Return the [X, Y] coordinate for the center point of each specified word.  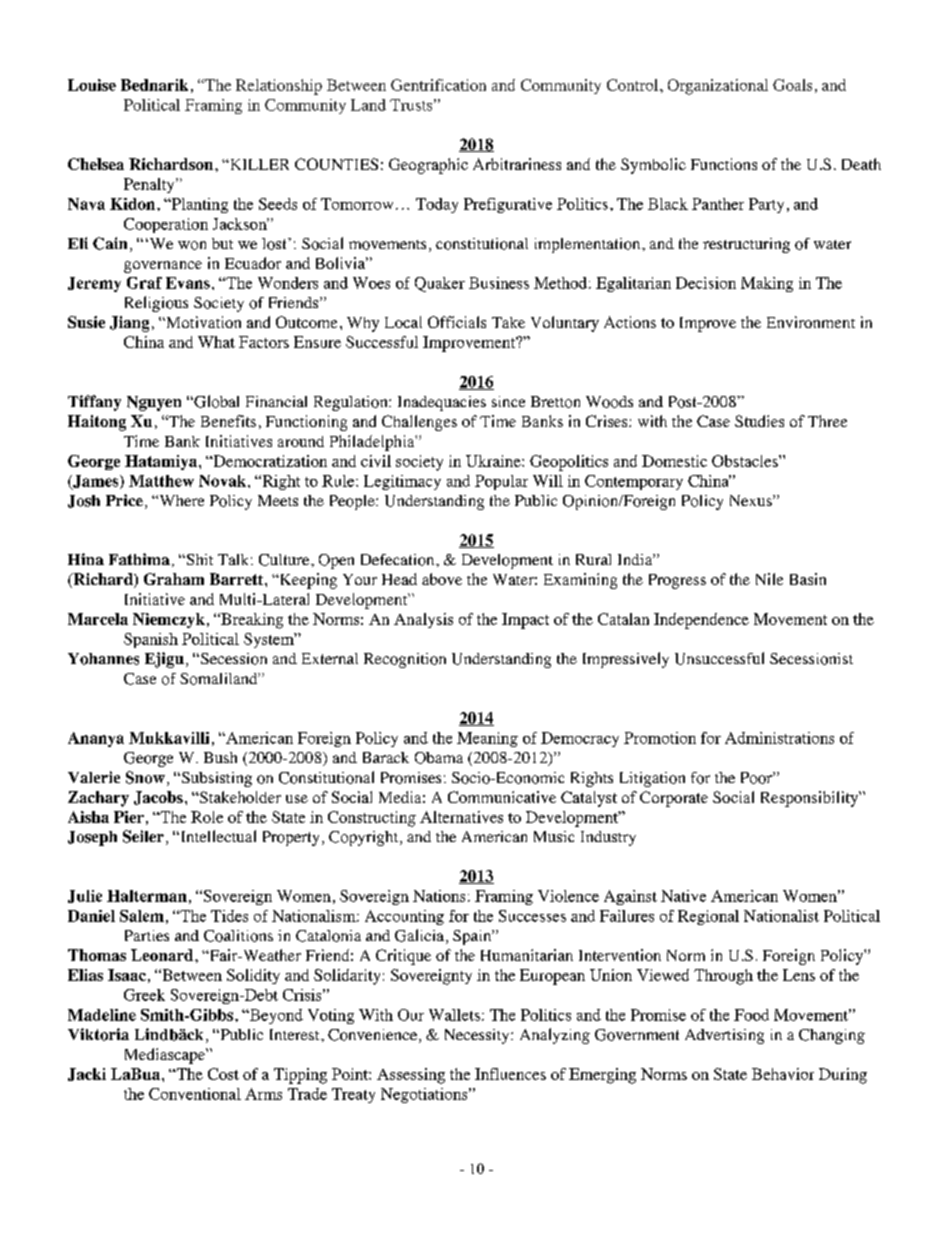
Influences [510, 1074]
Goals [792, 85]
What [216, 342]
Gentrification [438, 85]
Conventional [195, 1094]
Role [207, 817]
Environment [811, 322]
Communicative [502, 797]
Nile [769, 579]
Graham [174, 579]
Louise [92, 85]
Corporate [674, 799]
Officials [457, 322]
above [442, 579]
